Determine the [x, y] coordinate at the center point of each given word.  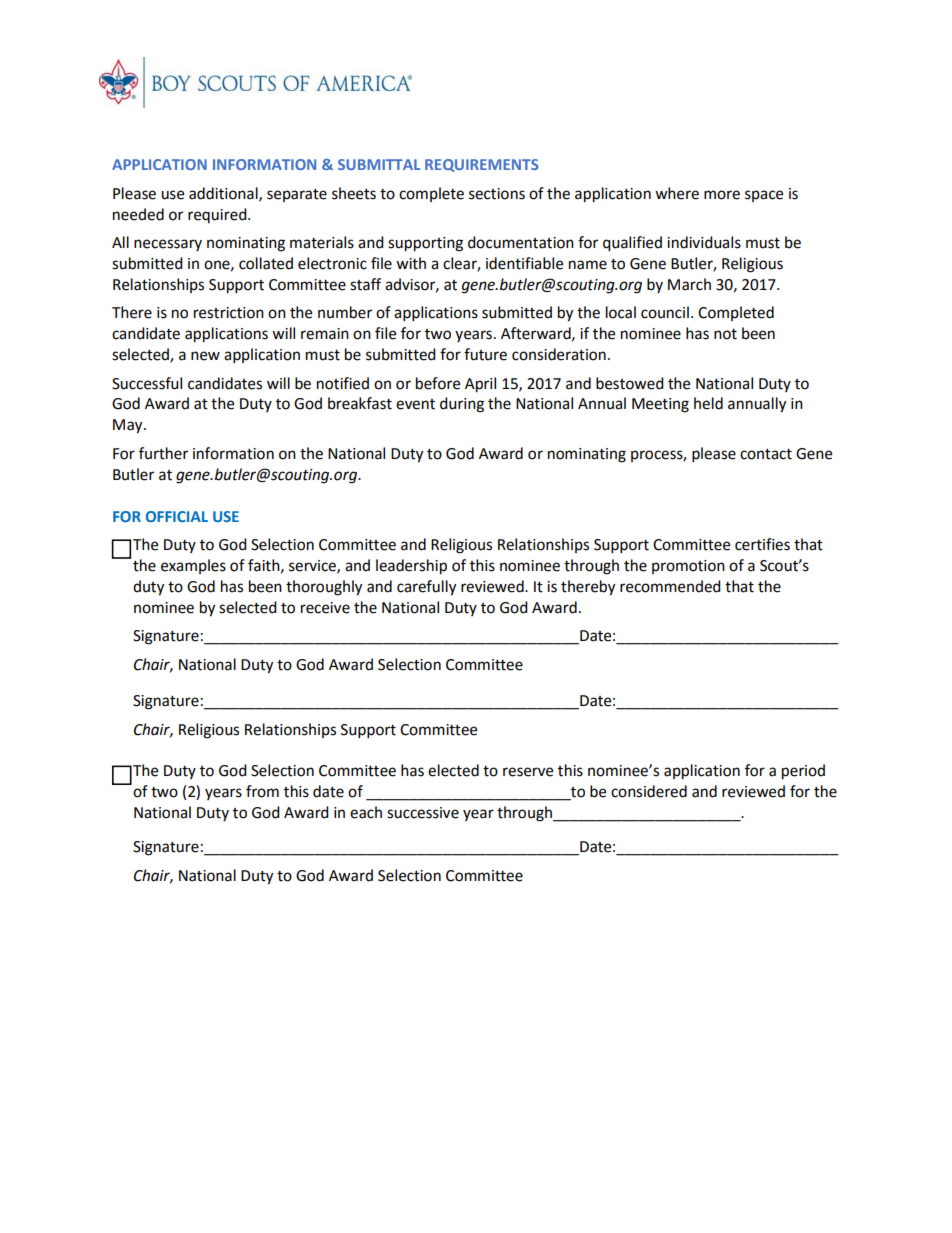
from [262, 791]
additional [224, 194]
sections [497, 194]
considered [649, 791]
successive [423, 813]
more [722, 195]
